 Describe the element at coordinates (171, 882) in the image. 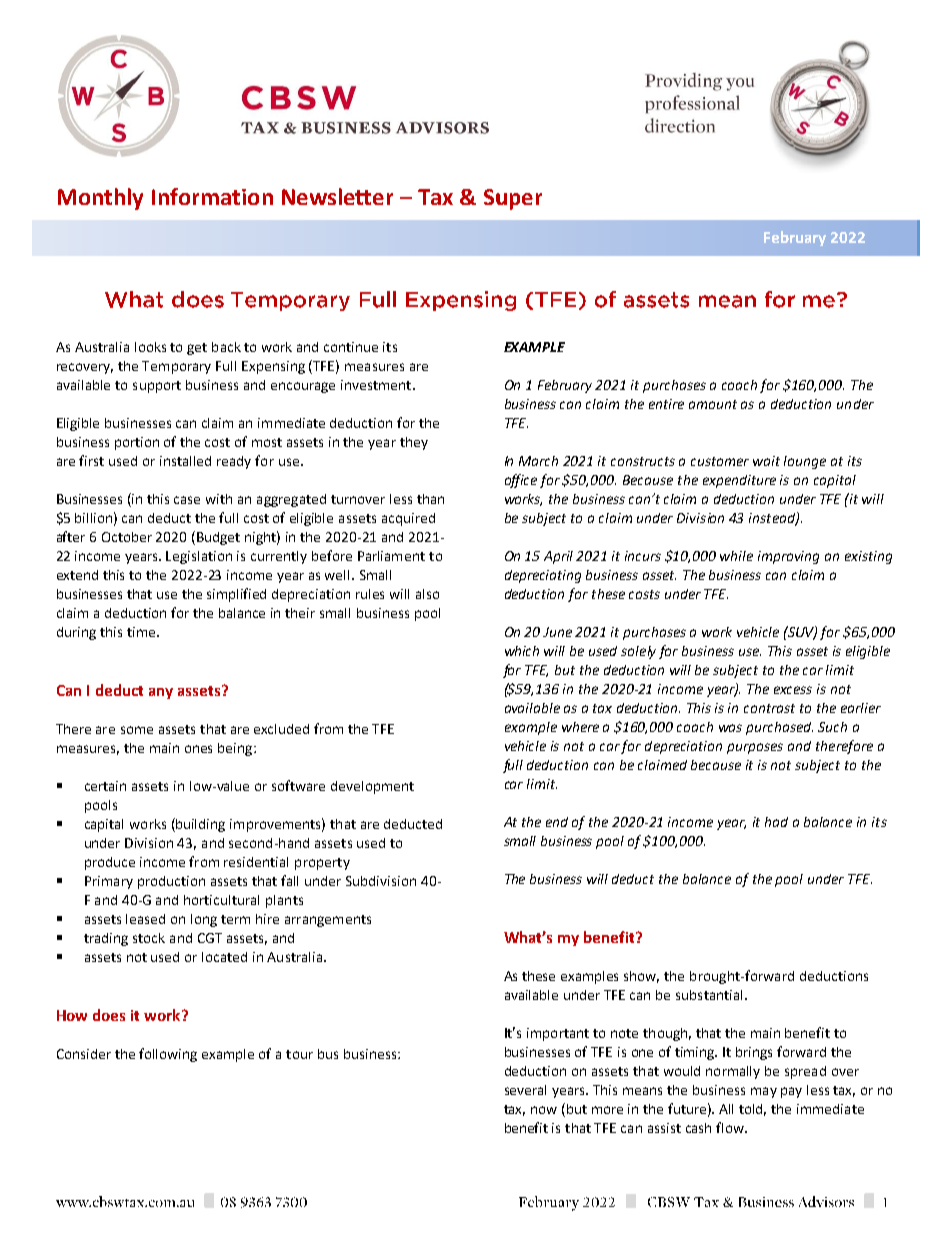

I see `production` at that location.
